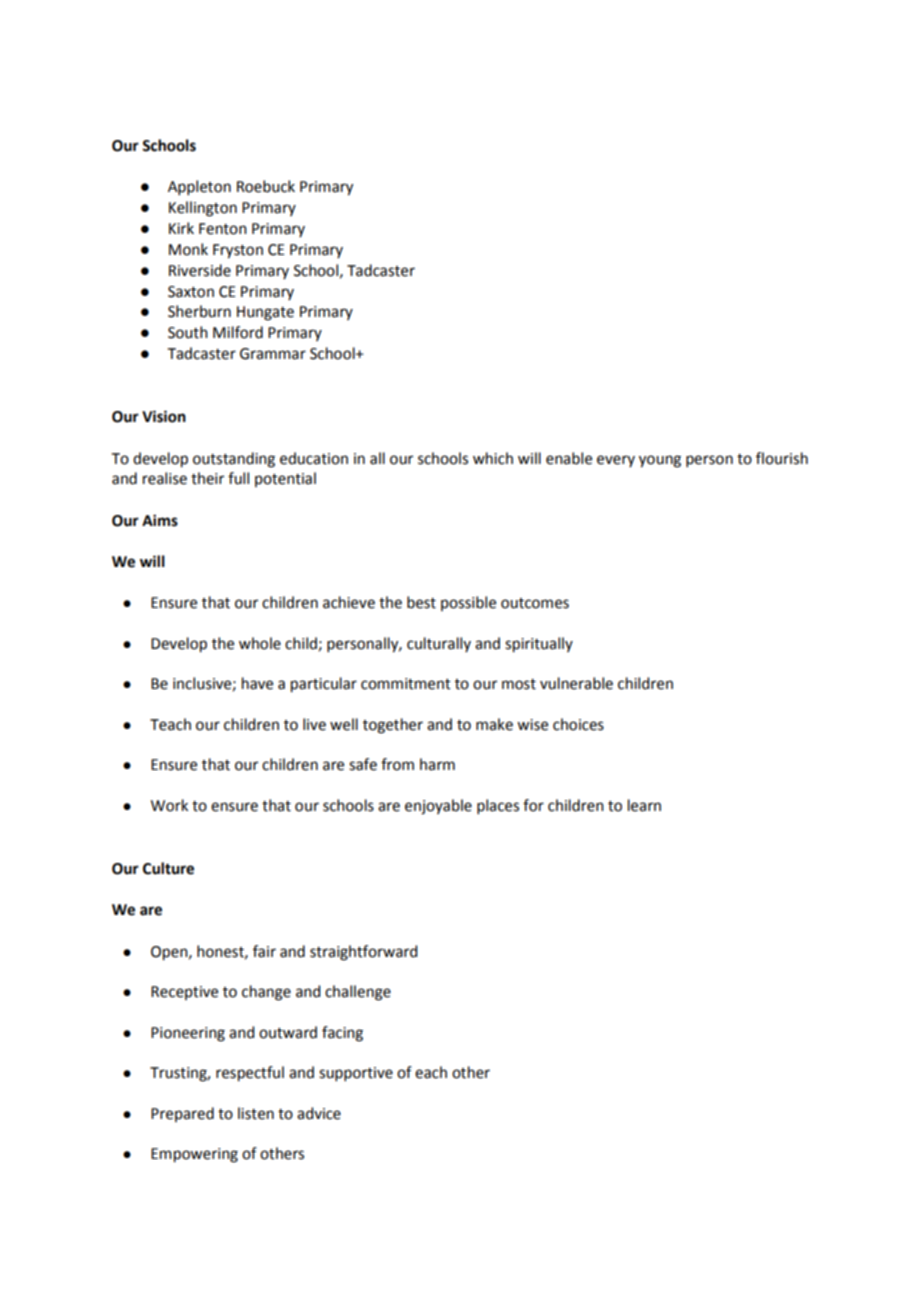 This image has width=924, height=1308. What do you see at coordinates (576, 683) in the image?
I see `vulnerable` at bounding box center [576, 683].
